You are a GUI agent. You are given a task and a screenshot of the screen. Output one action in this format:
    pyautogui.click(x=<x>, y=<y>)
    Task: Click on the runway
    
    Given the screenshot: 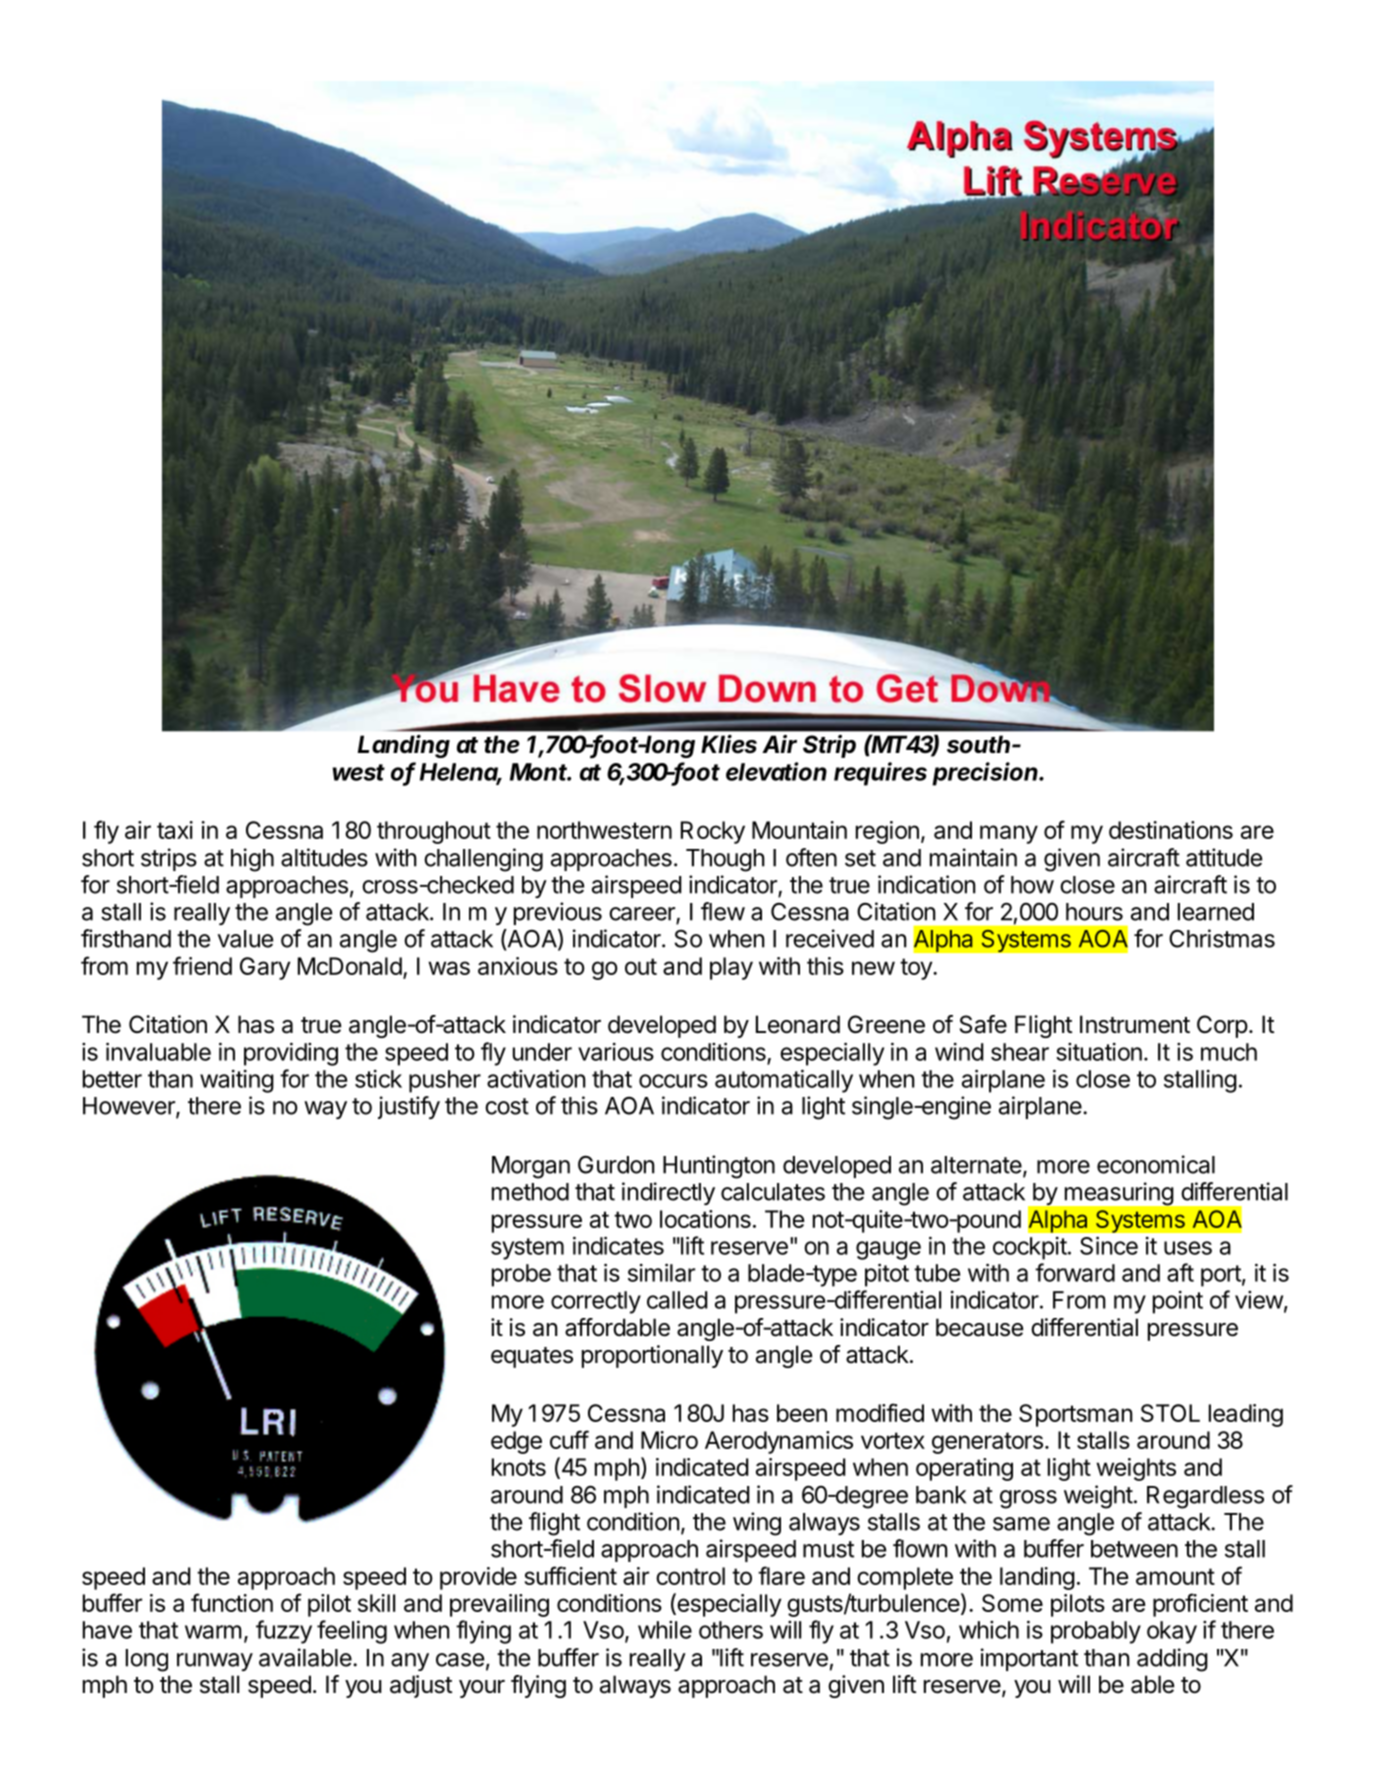 What is the action you would take?
    pyautogui.click(x=215, y=1662)
